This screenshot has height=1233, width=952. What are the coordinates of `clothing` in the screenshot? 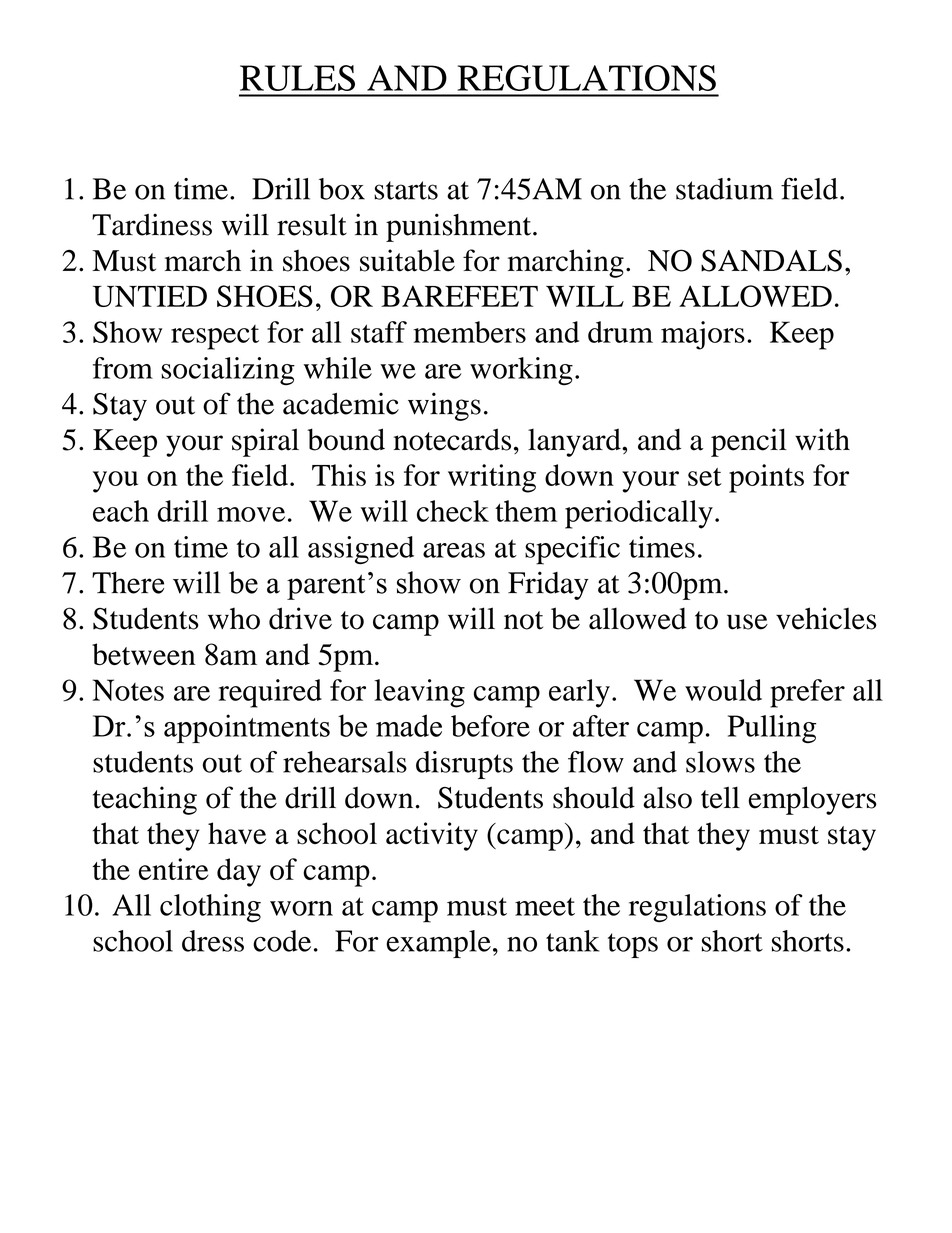 It's located at (210, 908).
